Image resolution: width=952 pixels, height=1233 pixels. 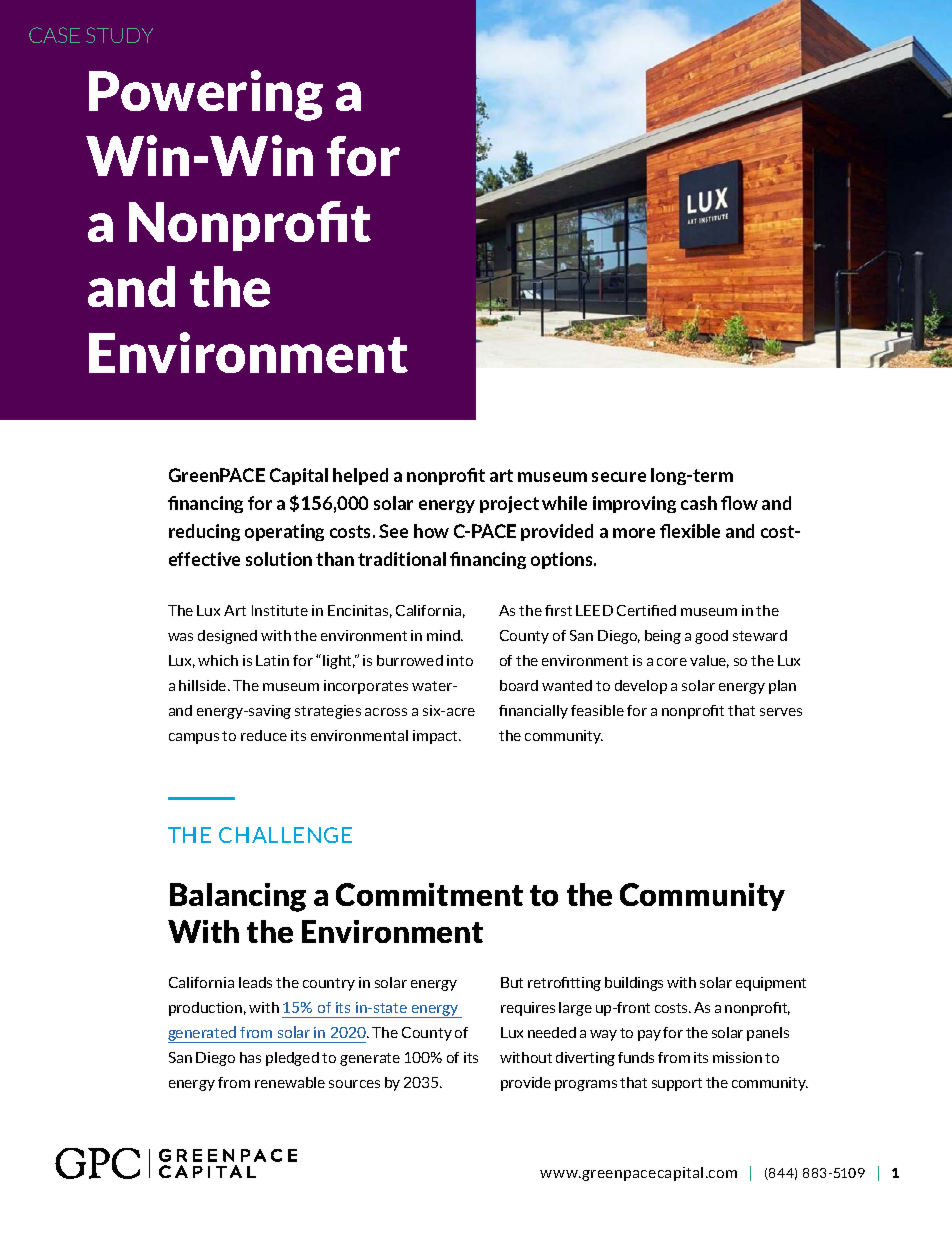 What do you see at coordinates (699, 503) in the screenshot?
I see `cash` at bounding box center [699, 503].
